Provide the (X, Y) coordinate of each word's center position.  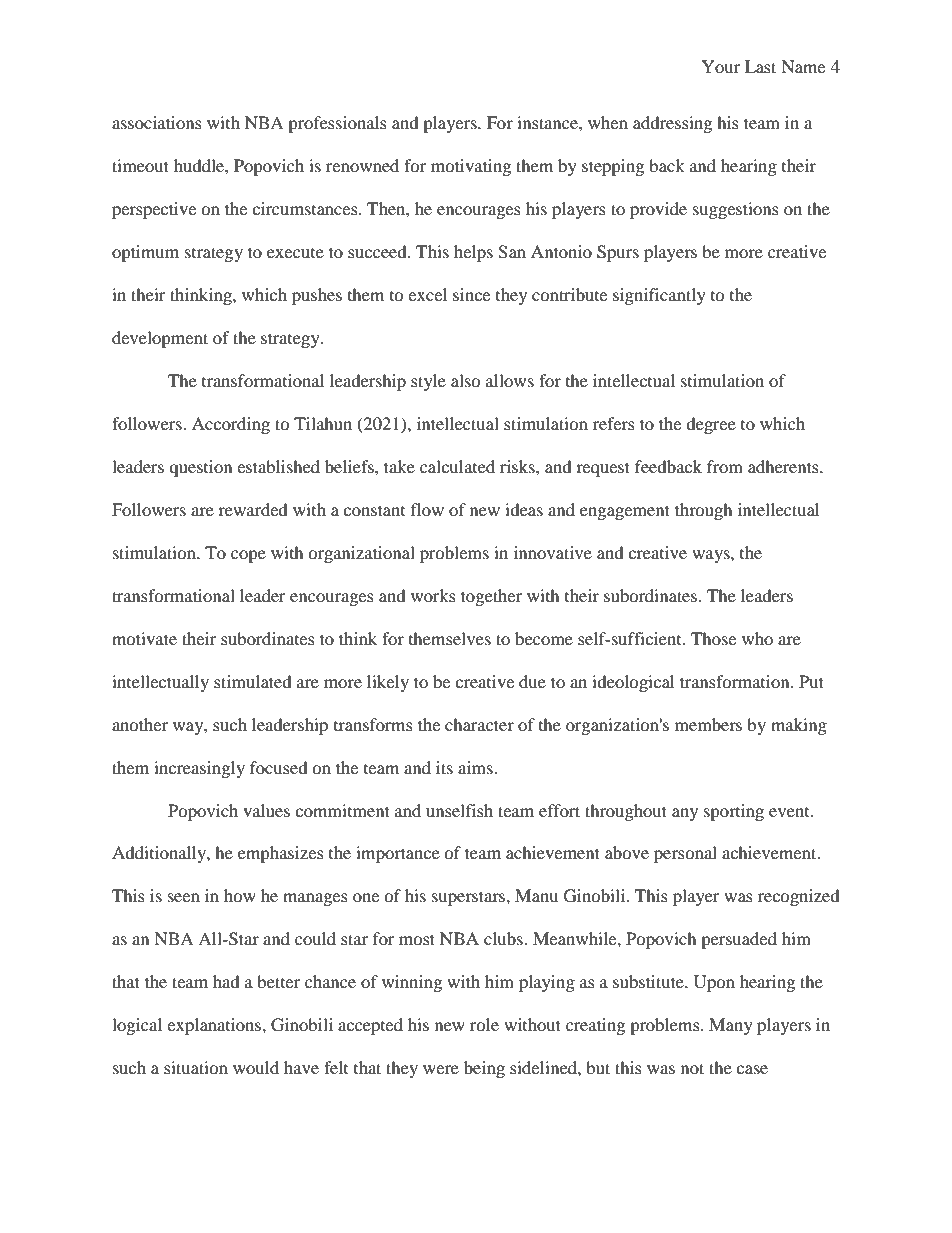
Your (721, 66)
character (479, 724)
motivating (471, 167)
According (231, 425)
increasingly (199, 769)
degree (711, 425)
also (466, 380)
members (708, 724)
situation (196, 1067)
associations (157, 122)
